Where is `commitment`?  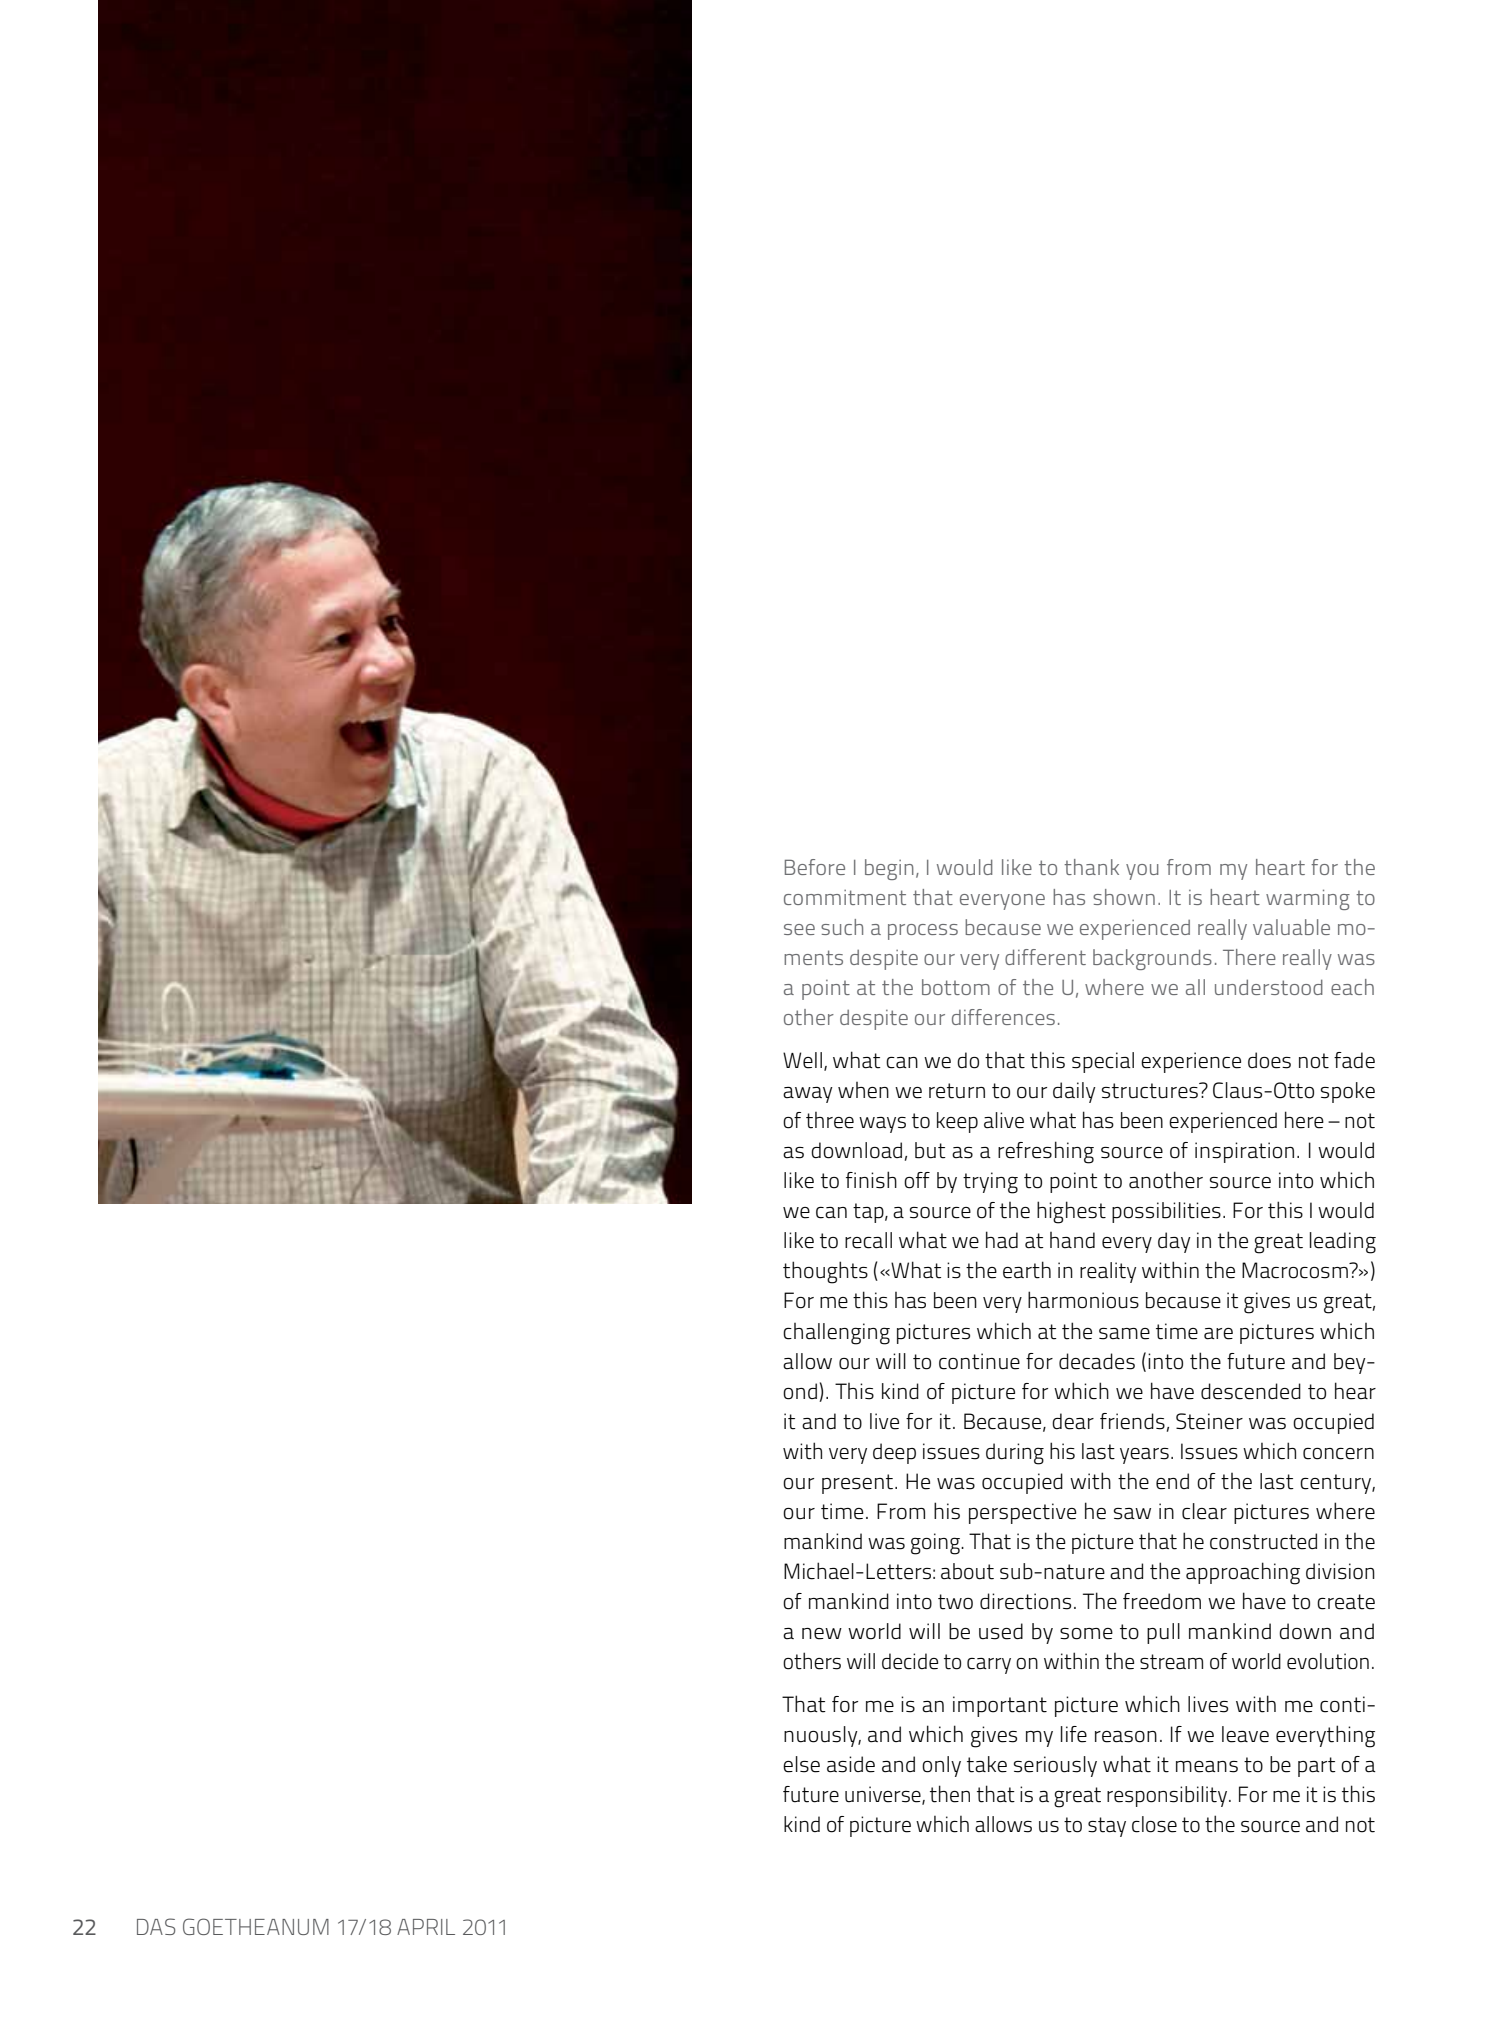
commitment is located at coordinates (845, 897).
